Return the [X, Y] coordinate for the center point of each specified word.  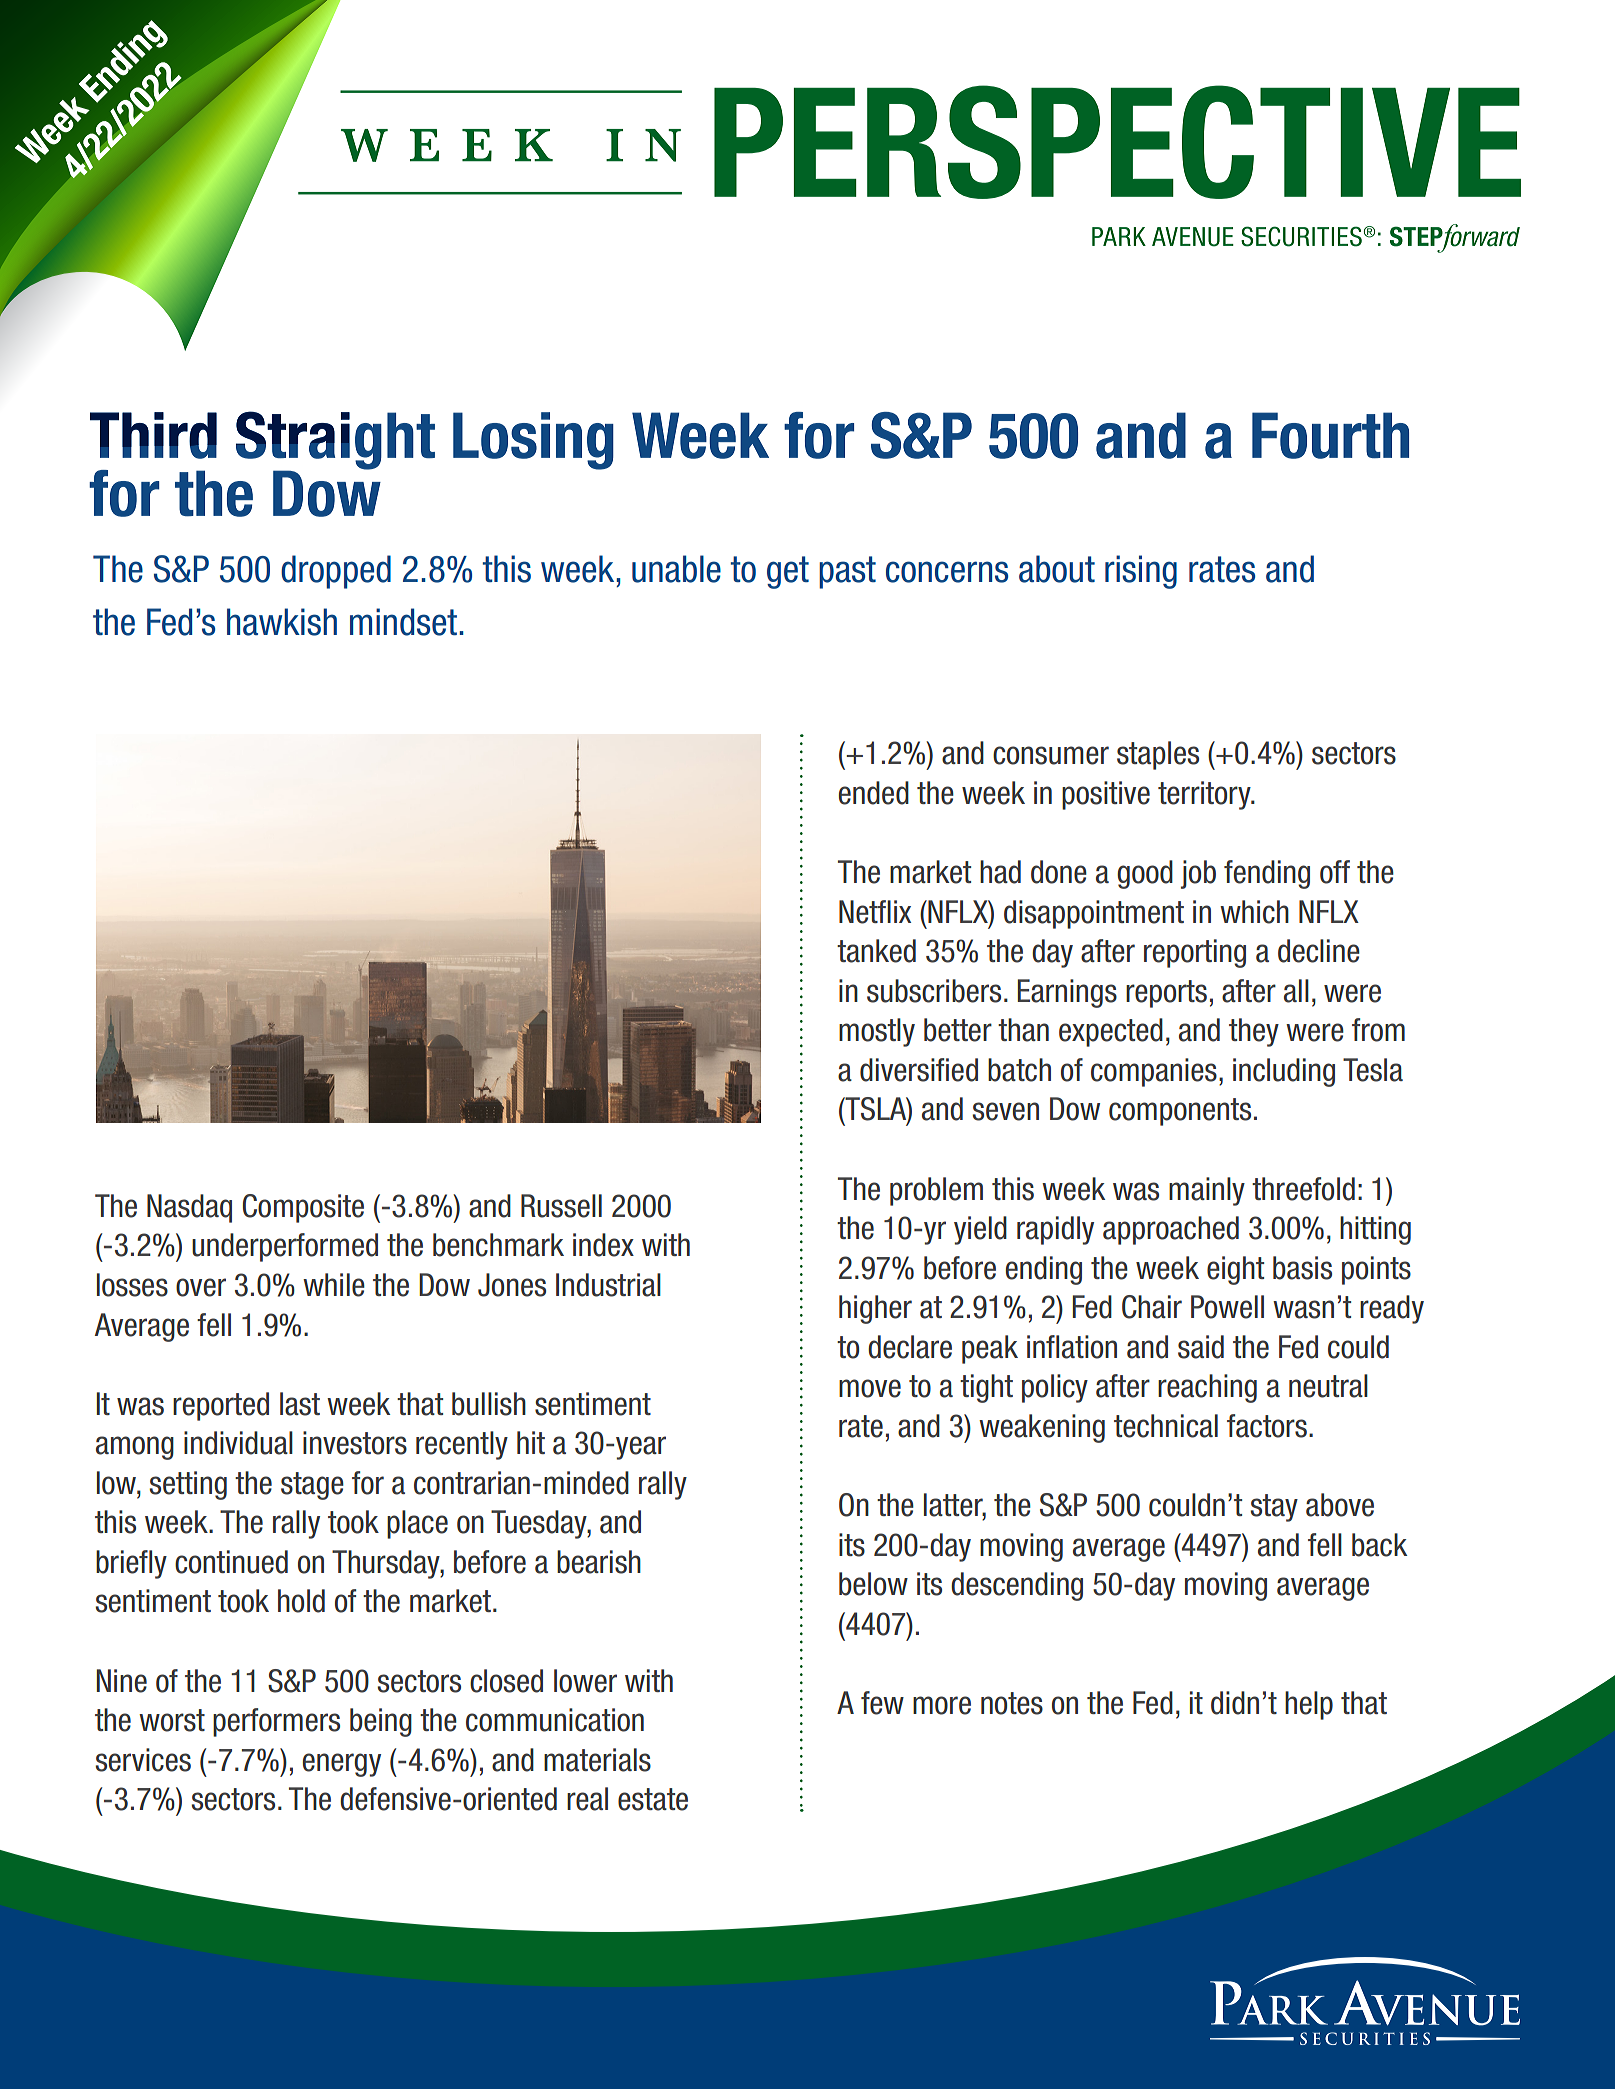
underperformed [285, 1247]
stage [312, 1486]
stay [1274, 1508]
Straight [335, 441]
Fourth [1330, 435]
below [873, 1584]
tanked [876, 951]
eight [1235, 1270]
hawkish [282, 622]
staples [1158, 755]
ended [874, 793]
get [788, 572]
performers [276, 1722]
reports [1166, 994]
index [603, 1245]
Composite [303, 1208]
